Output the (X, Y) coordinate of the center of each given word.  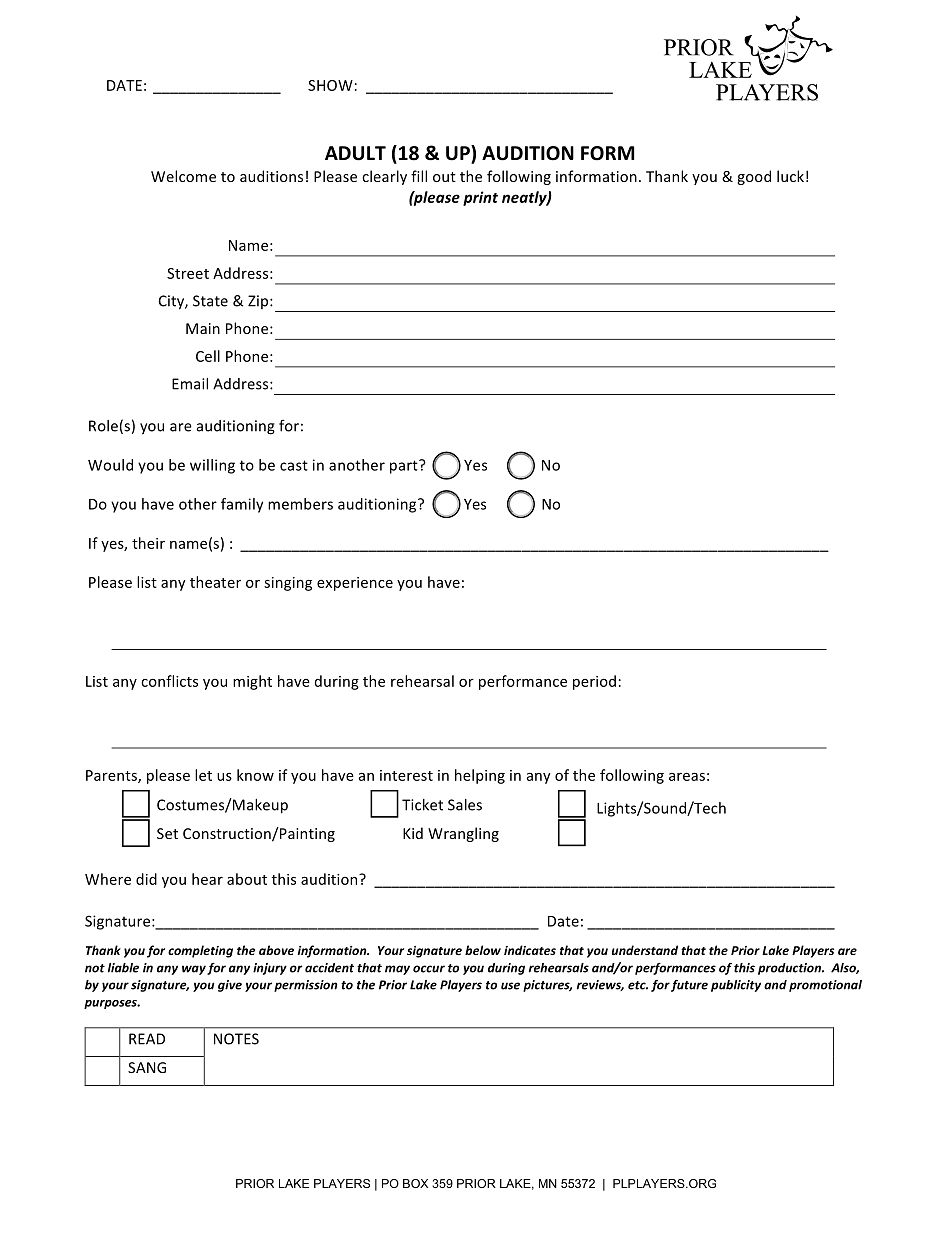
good (754, 177)
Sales (465, 805)
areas (687, 776)
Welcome (183, 176)
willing (212, 466)
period (594, 682)
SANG (147, 1067)
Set (167, 833)
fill (419, 176)
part (405, 467)
